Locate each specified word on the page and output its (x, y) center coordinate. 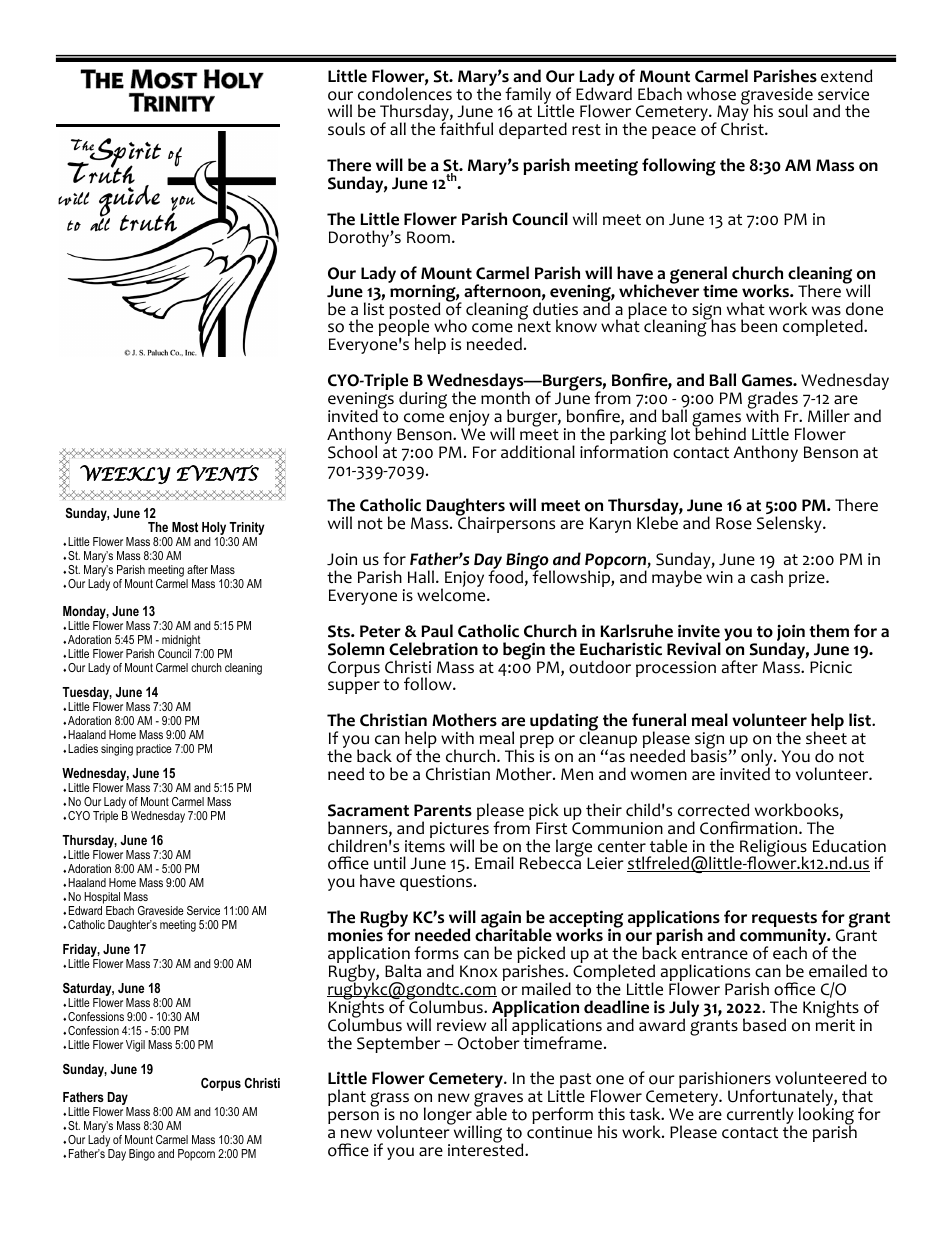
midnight (180, 642)
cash (767, 576)
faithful (466, 128)
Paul (437, 630)
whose (711, 94)
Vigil (135, 1046)
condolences (405, 93)
